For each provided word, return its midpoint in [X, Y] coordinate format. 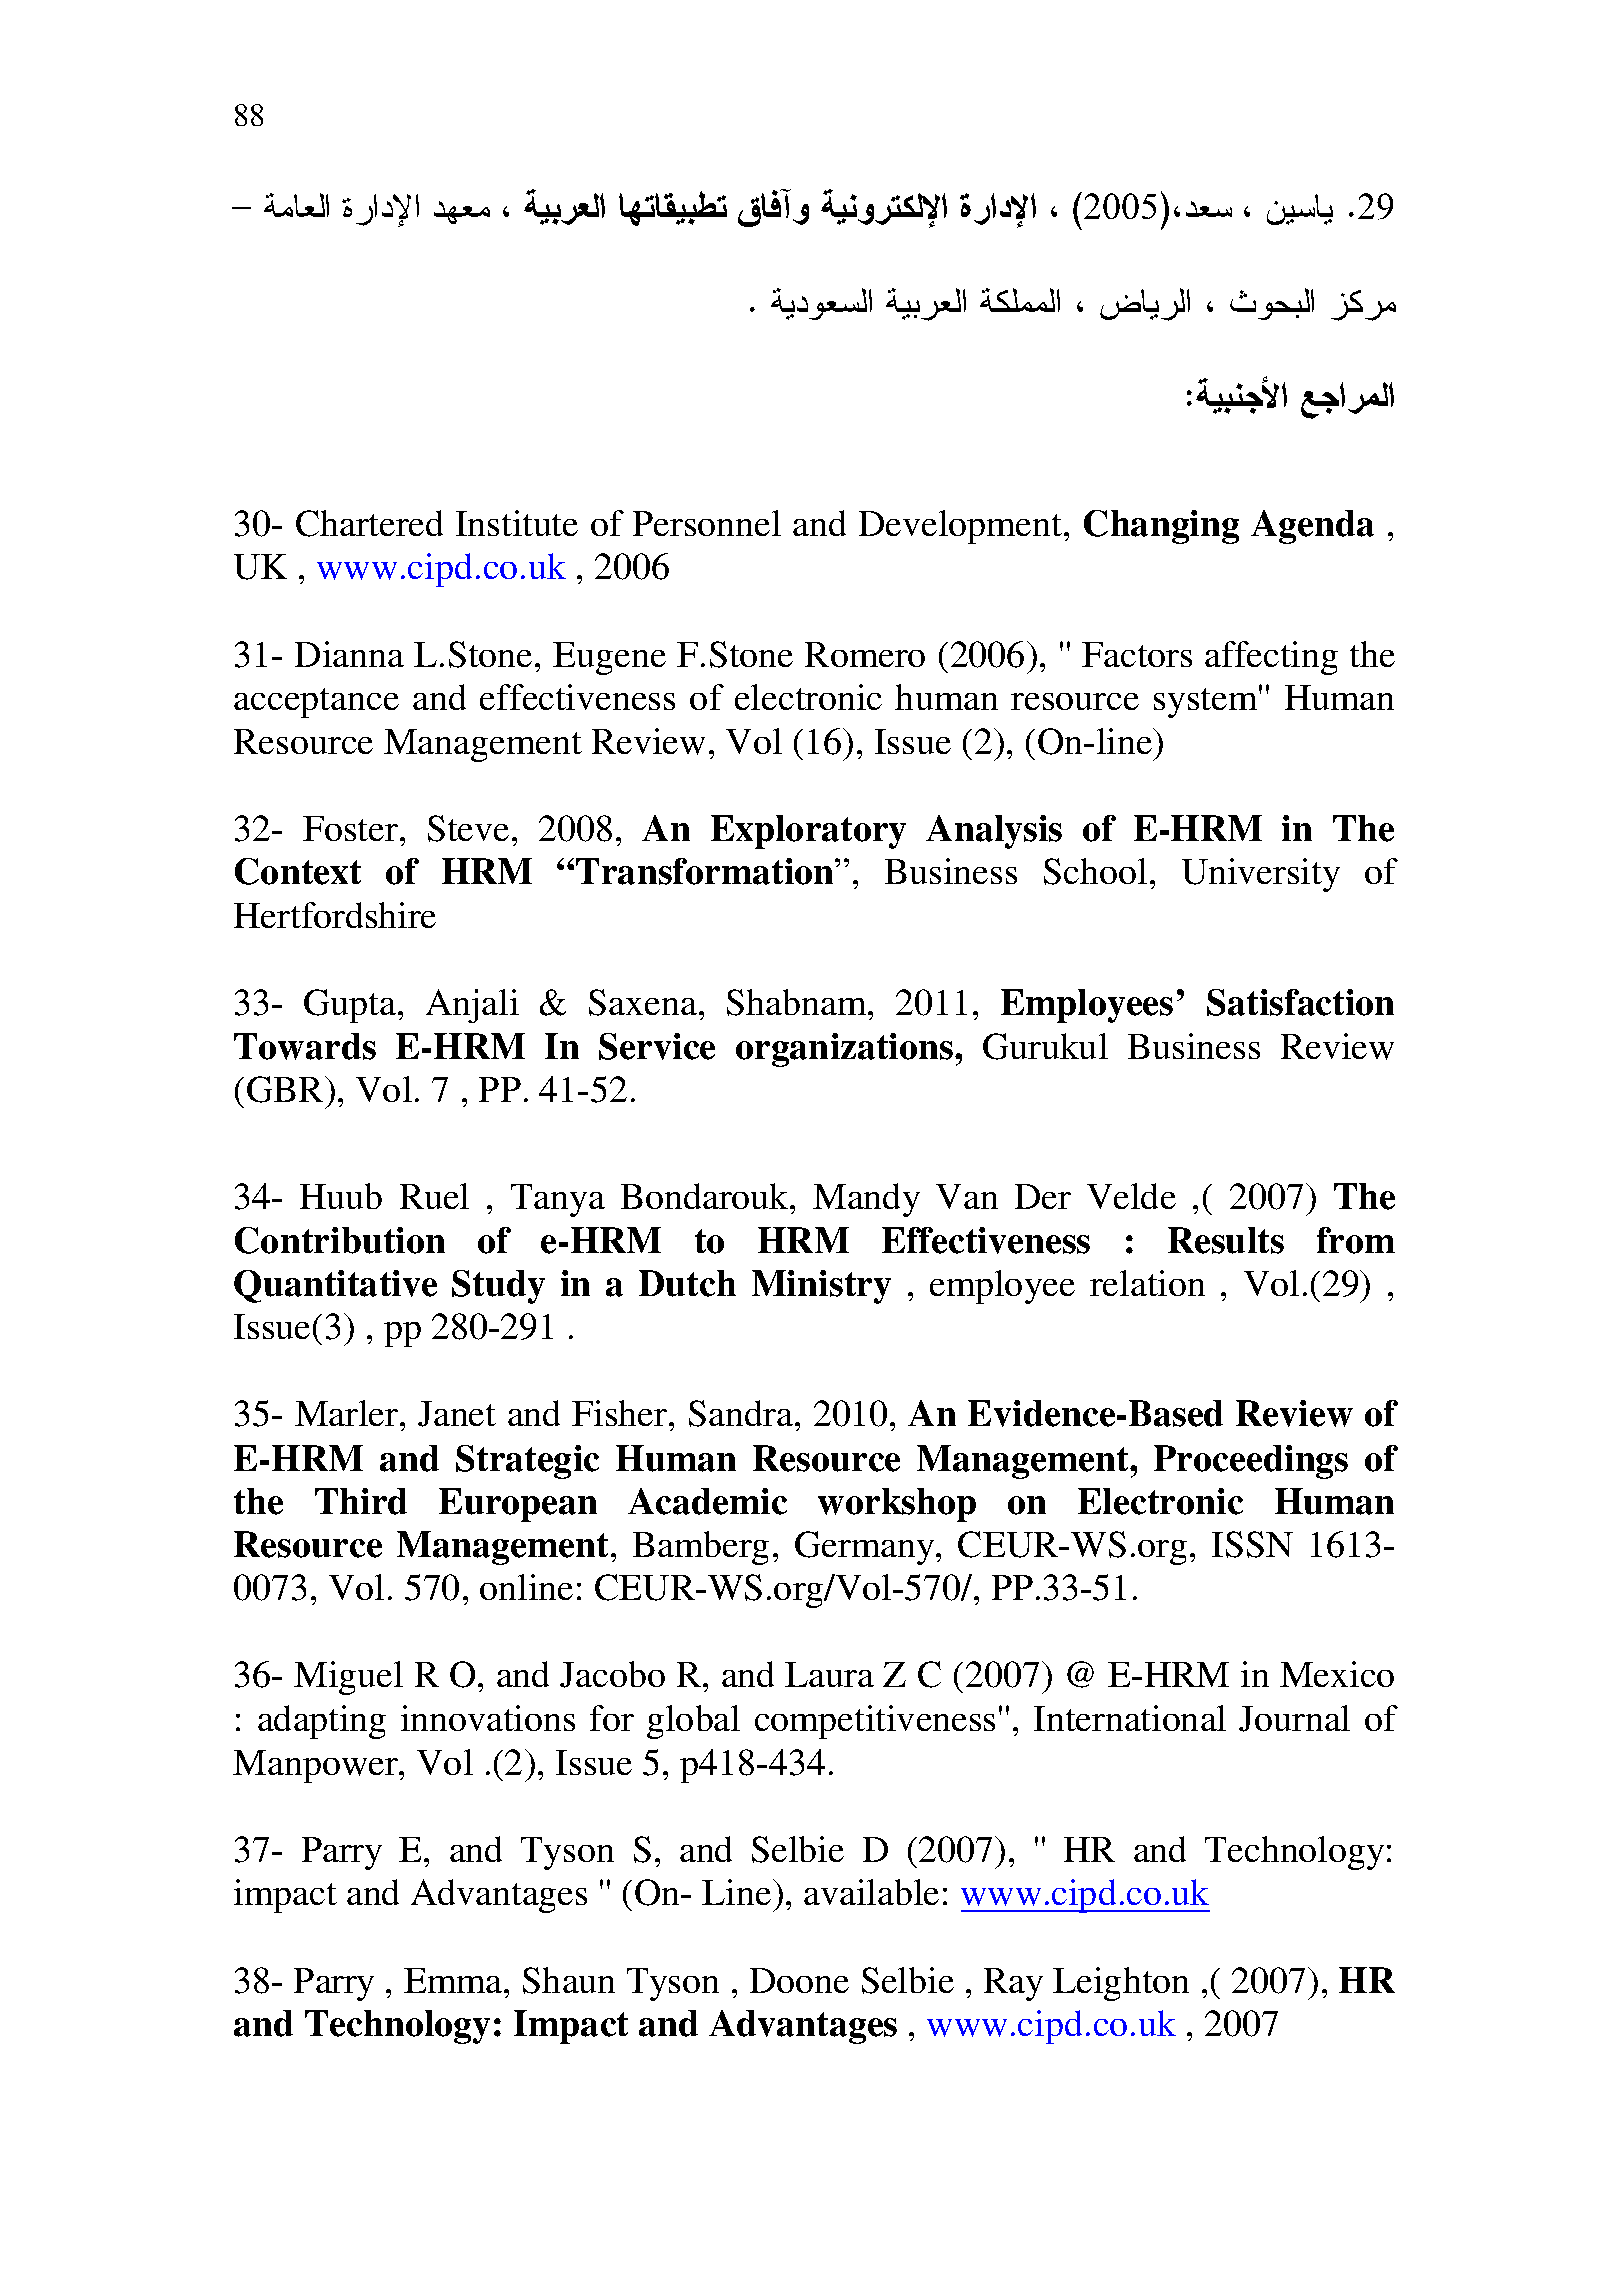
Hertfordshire [335, 915]
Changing [1161, 527]
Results [1226, 1240]
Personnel [707, 523]
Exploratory [808, 832]
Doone [799, 1980]
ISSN [1252, 1544]
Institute [517, 523]
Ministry [821, 1287]
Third [361, 1501]
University [1261, 875]
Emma [454, 1980]
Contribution [340, 1240]
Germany [866, 1548]
